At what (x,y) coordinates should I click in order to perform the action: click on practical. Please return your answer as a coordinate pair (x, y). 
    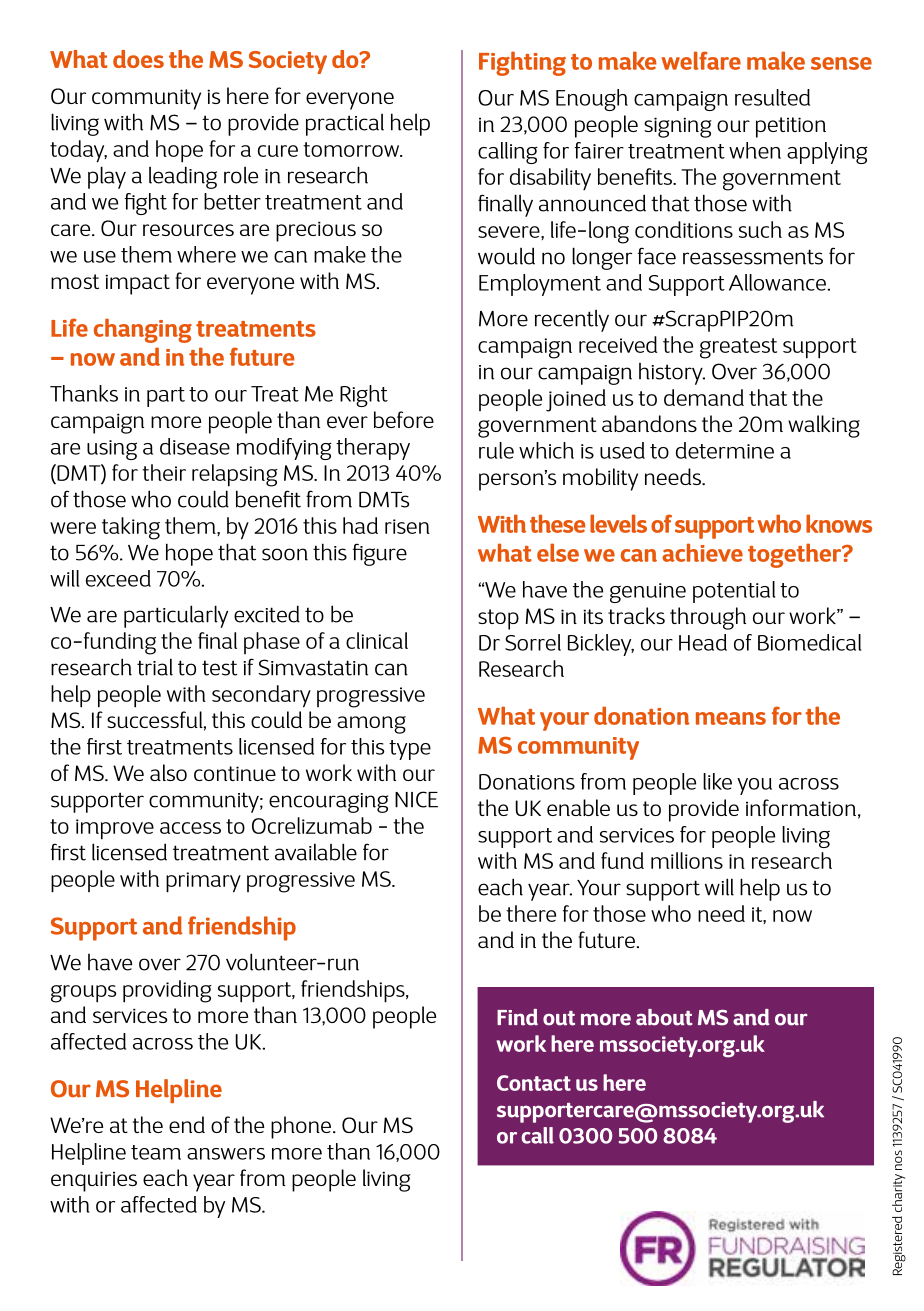
    Looking at the image, I should click on (345, 125).
